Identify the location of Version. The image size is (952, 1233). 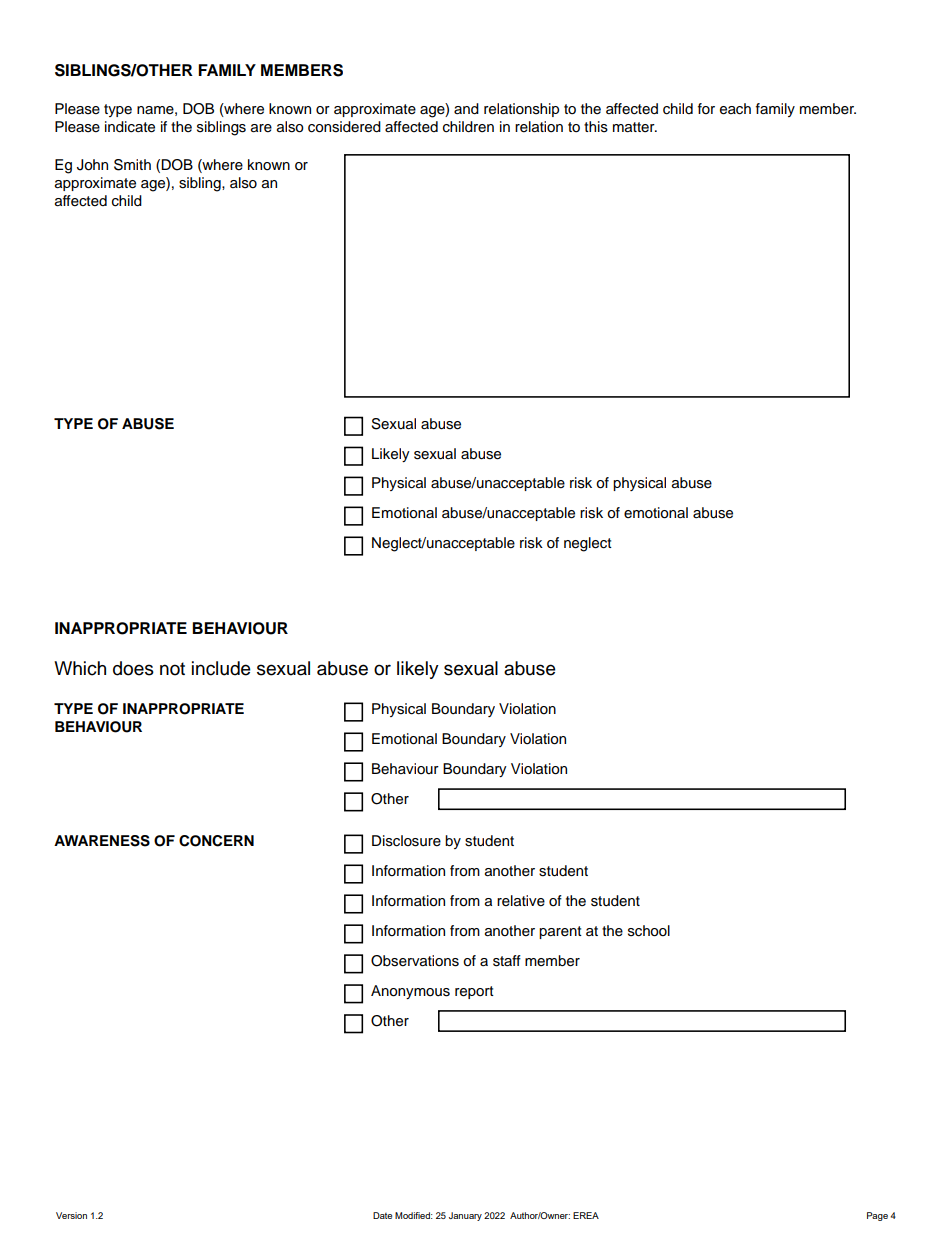
(71, 1215).
